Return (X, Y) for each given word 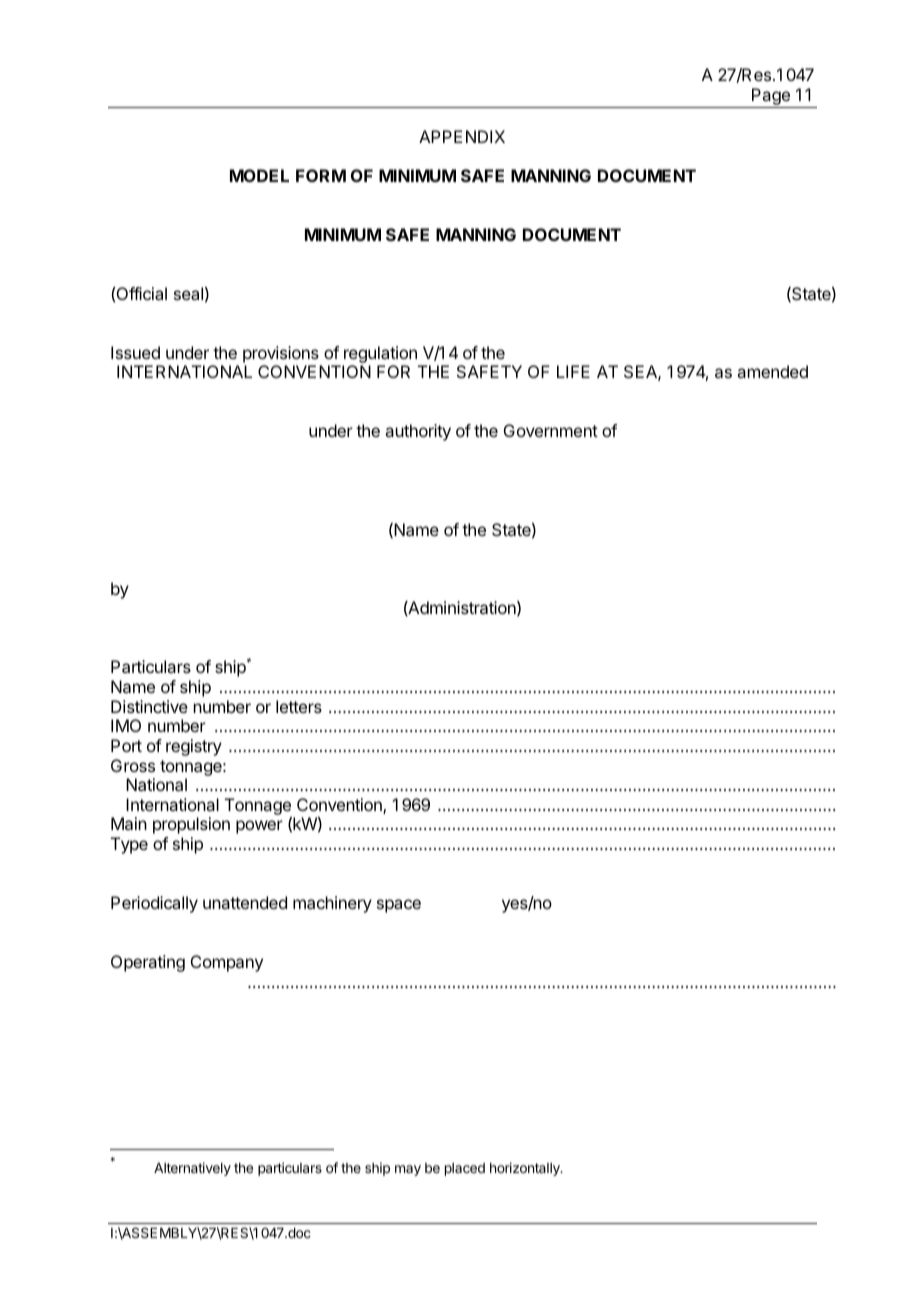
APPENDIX (462, 136)
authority (418, 432)
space (399, 906)
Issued (135, 352)
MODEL (259, 175)
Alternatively (192, 1169)
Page (771, 98)
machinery (332, 904)
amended (772, 371)
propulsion (191, 825)
